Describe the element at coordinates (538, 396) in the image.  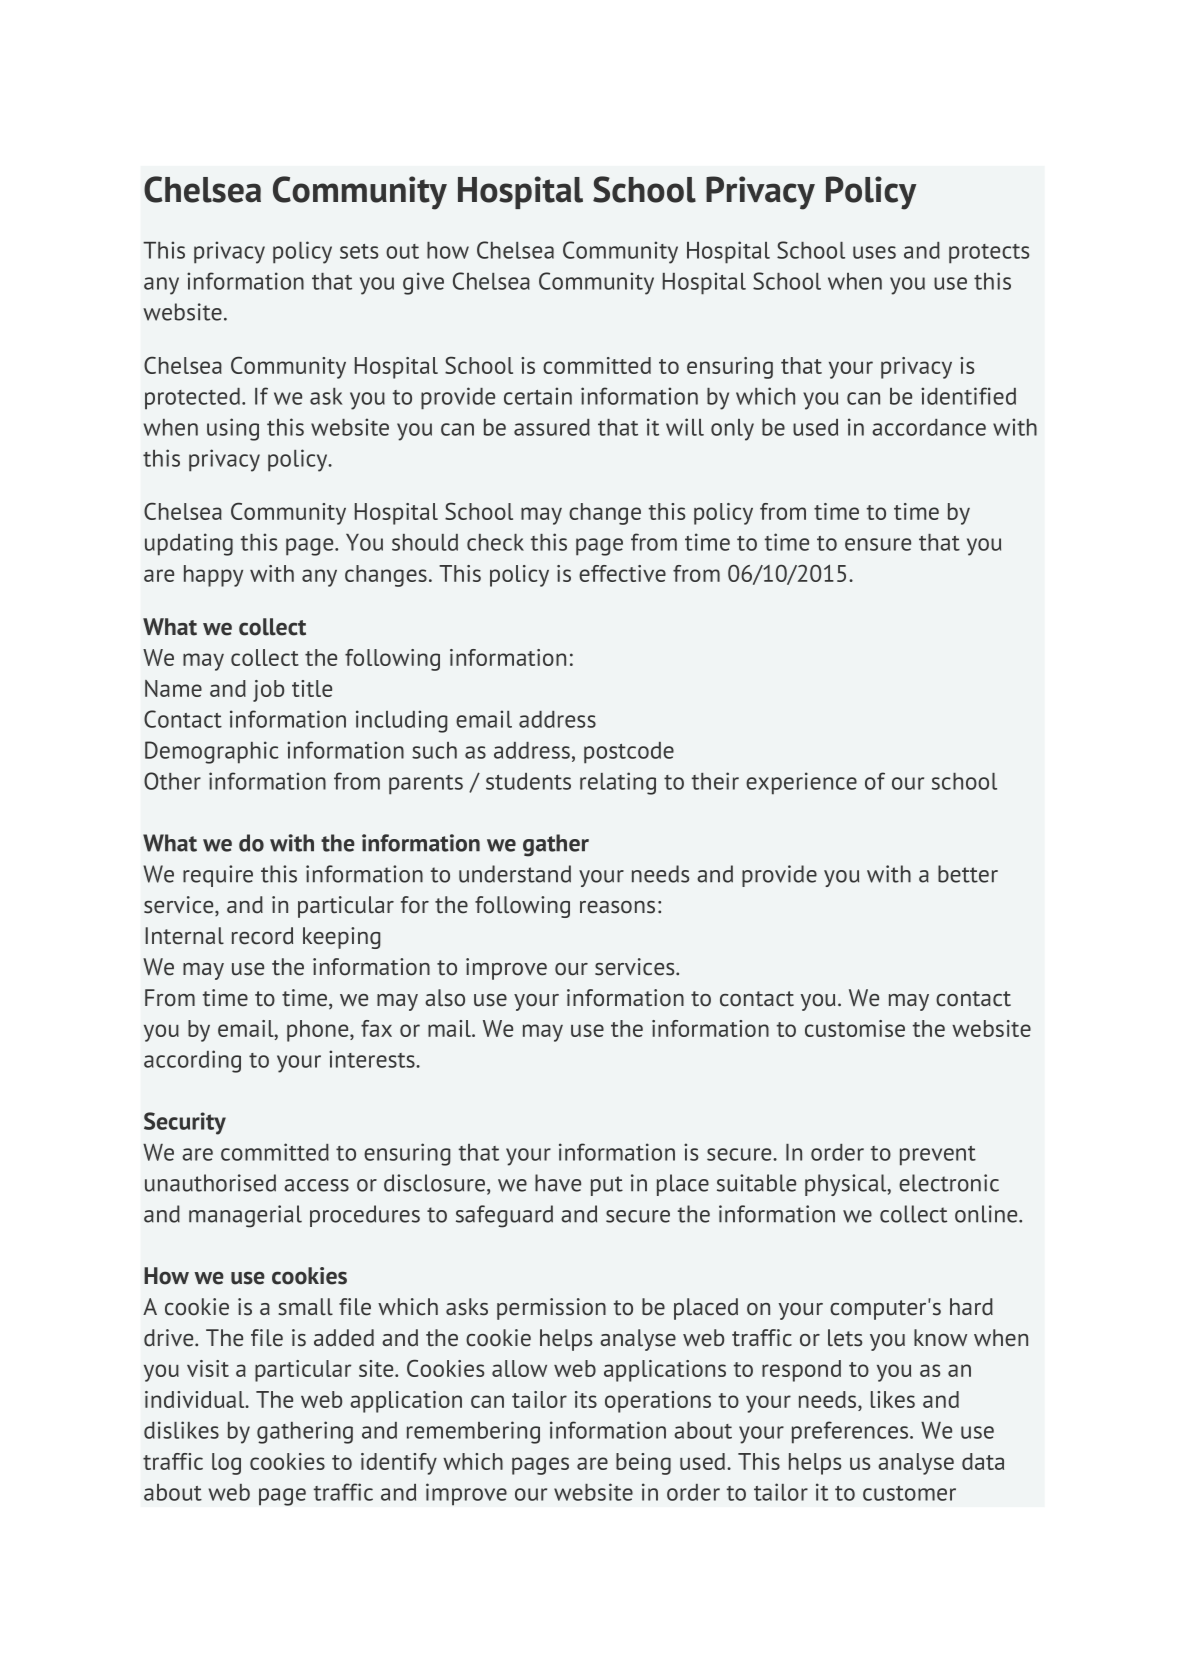
I see `certain` at that location.
